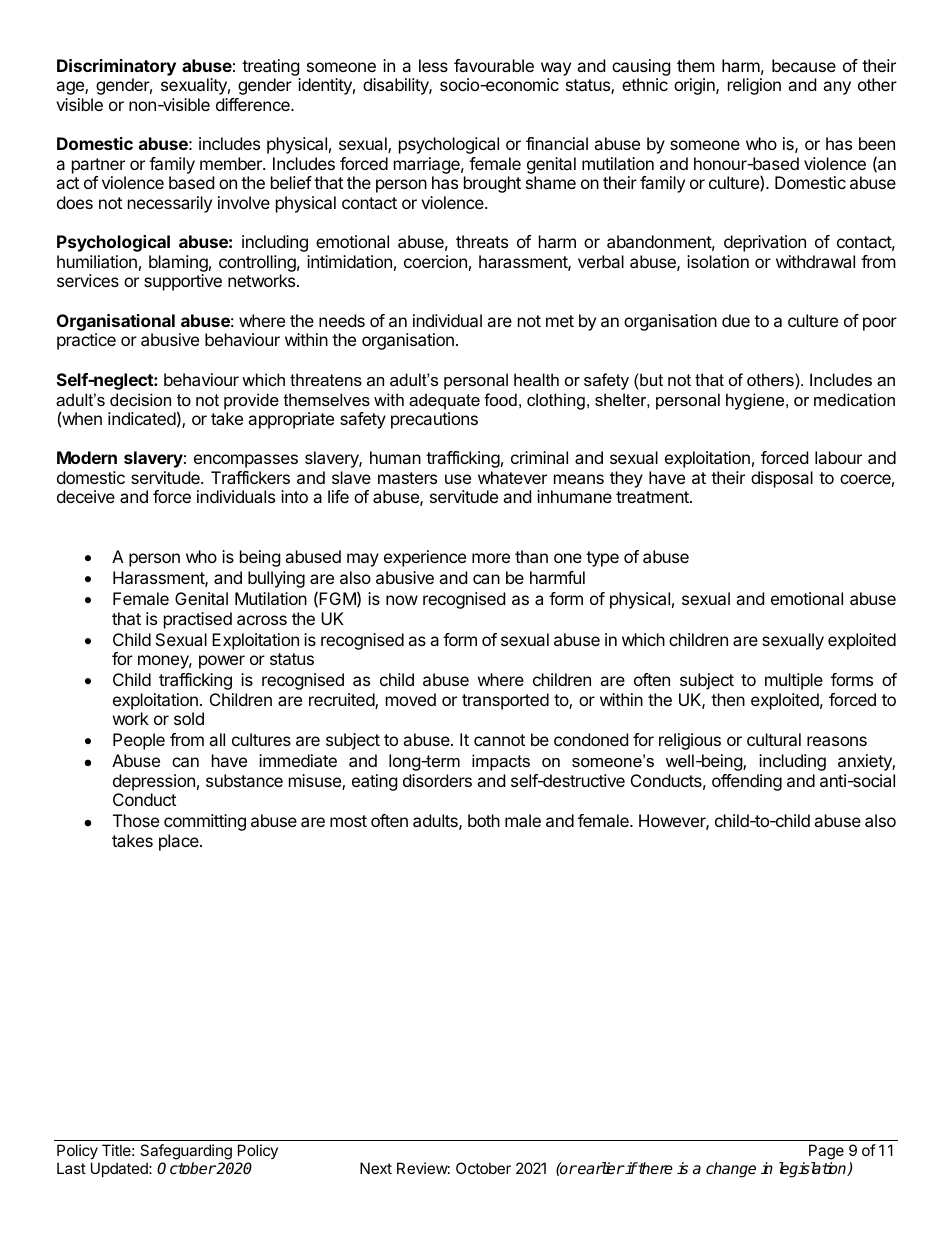 Image resolution: width=952 pixels, height=1233 pixels. Describe the element at coordinates (376, 1168) in the screenshot. I see `Next` at that location.
